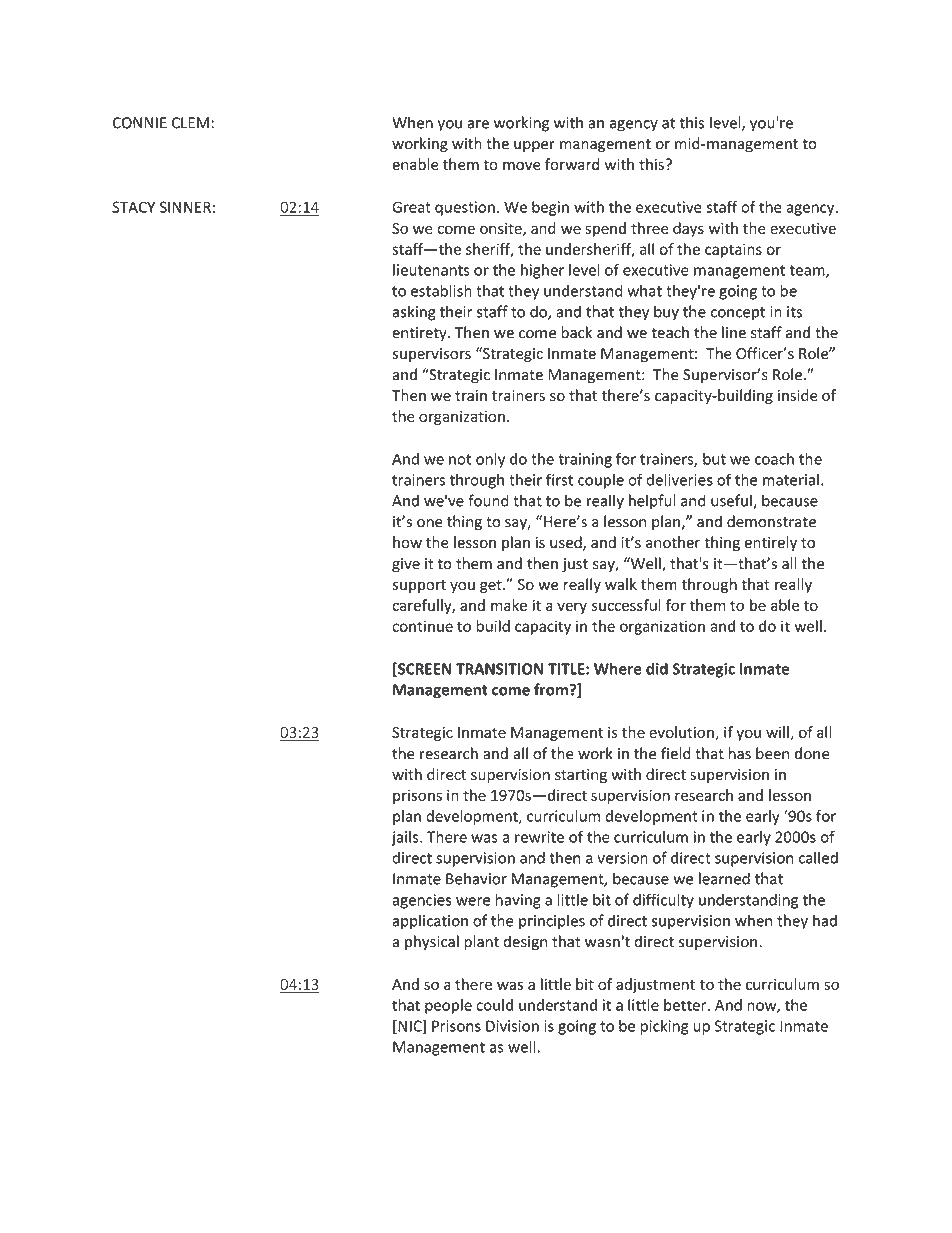 Image resolution: width=952 pixels, height=1233 pixels. I want to click on entirety, so click(420, 334).
